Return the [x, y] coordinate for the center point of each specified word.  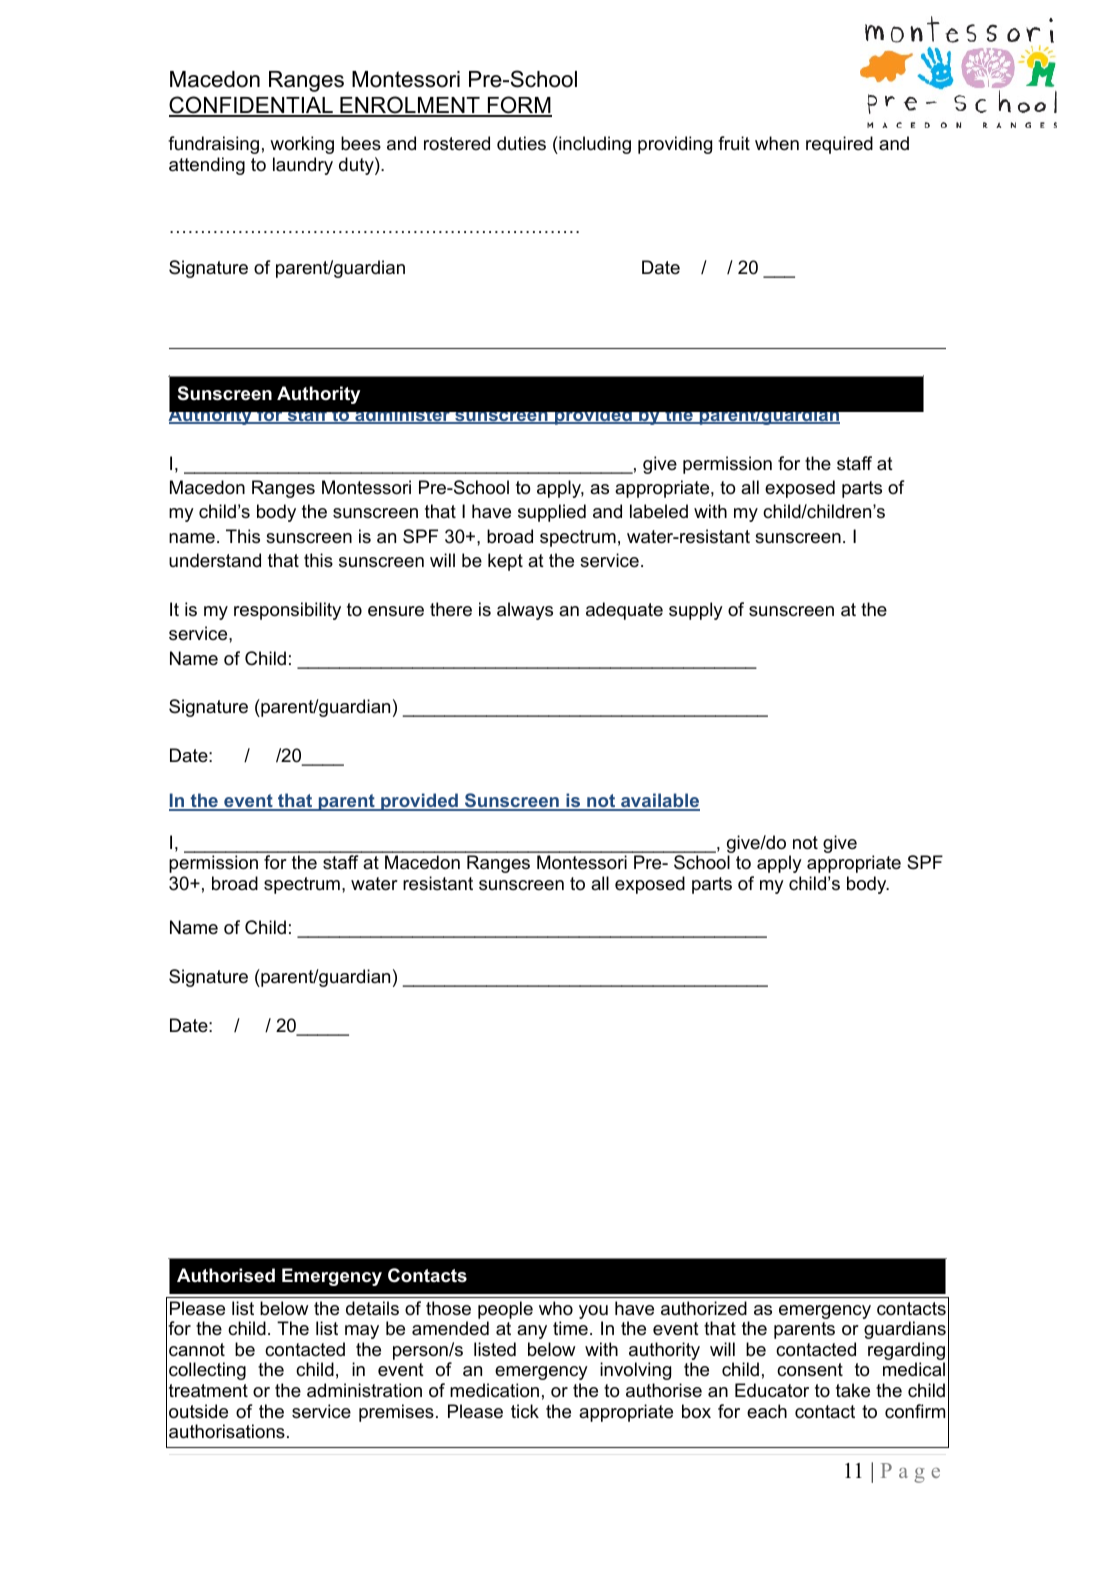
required [839, 145]
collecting [207, 1371]
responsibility [287, 611]
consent [810, 1370]
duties [521, 143]
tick [525, 1411]
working [302, 145]
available [659, 802]
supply [696, 611]
